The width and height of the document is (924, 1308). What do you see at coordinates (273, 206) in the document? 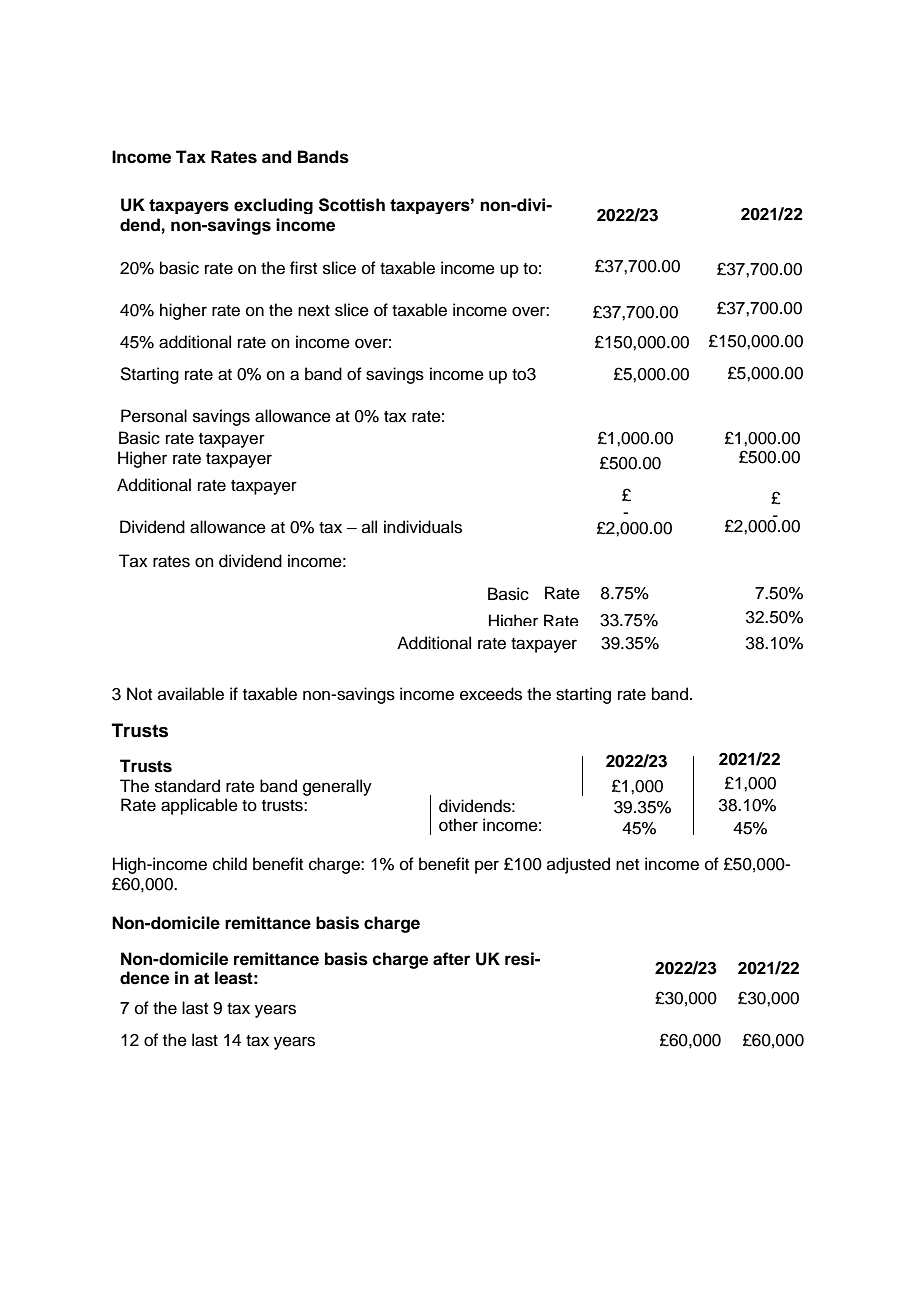
I see `excluding` at bounding box center [273, 206].
